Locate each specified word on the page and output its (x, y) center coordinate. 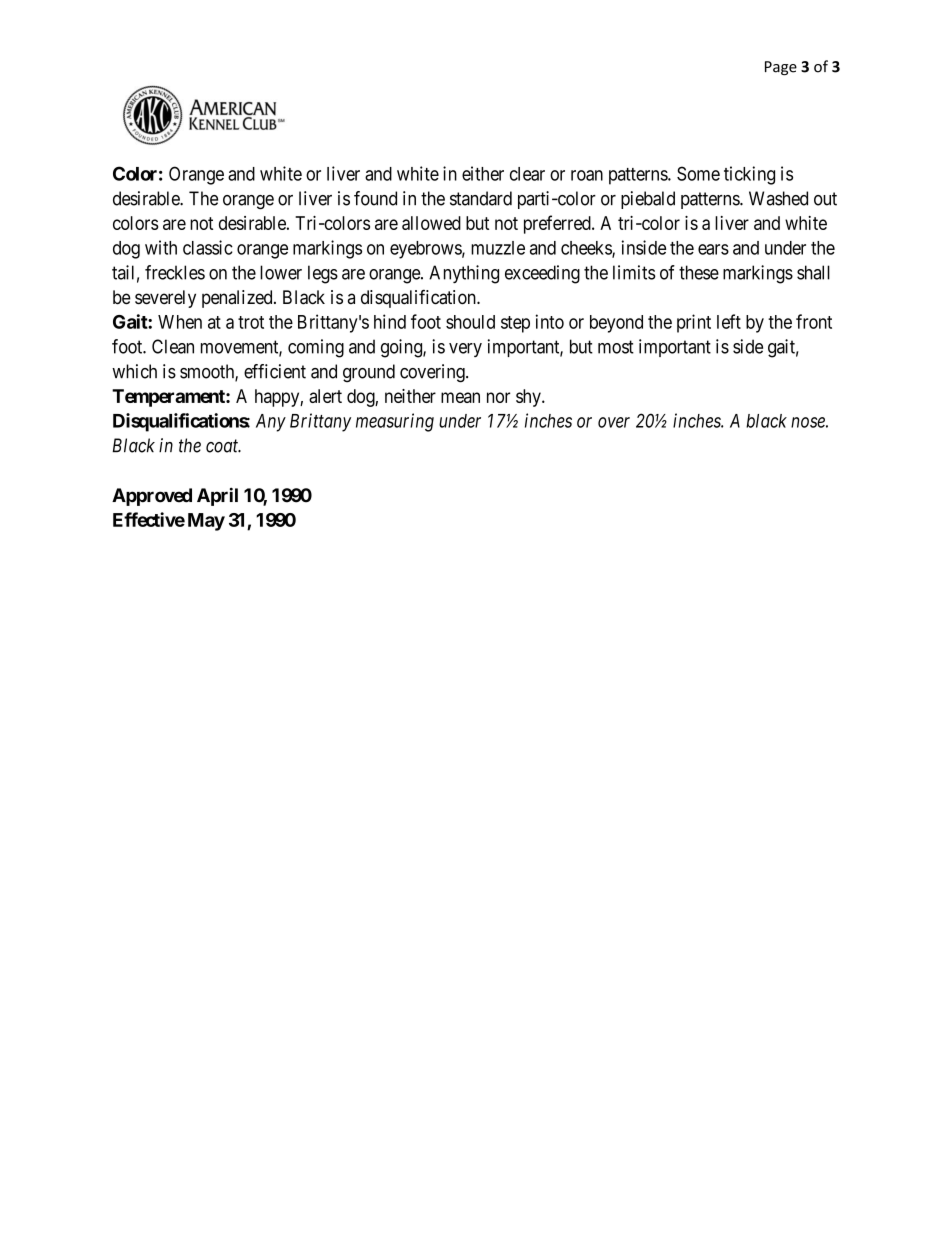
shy (529, 398)
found (375, 198)
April (217, 496)
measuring (395, 422)
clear (527, 174)
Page (781, 68)
